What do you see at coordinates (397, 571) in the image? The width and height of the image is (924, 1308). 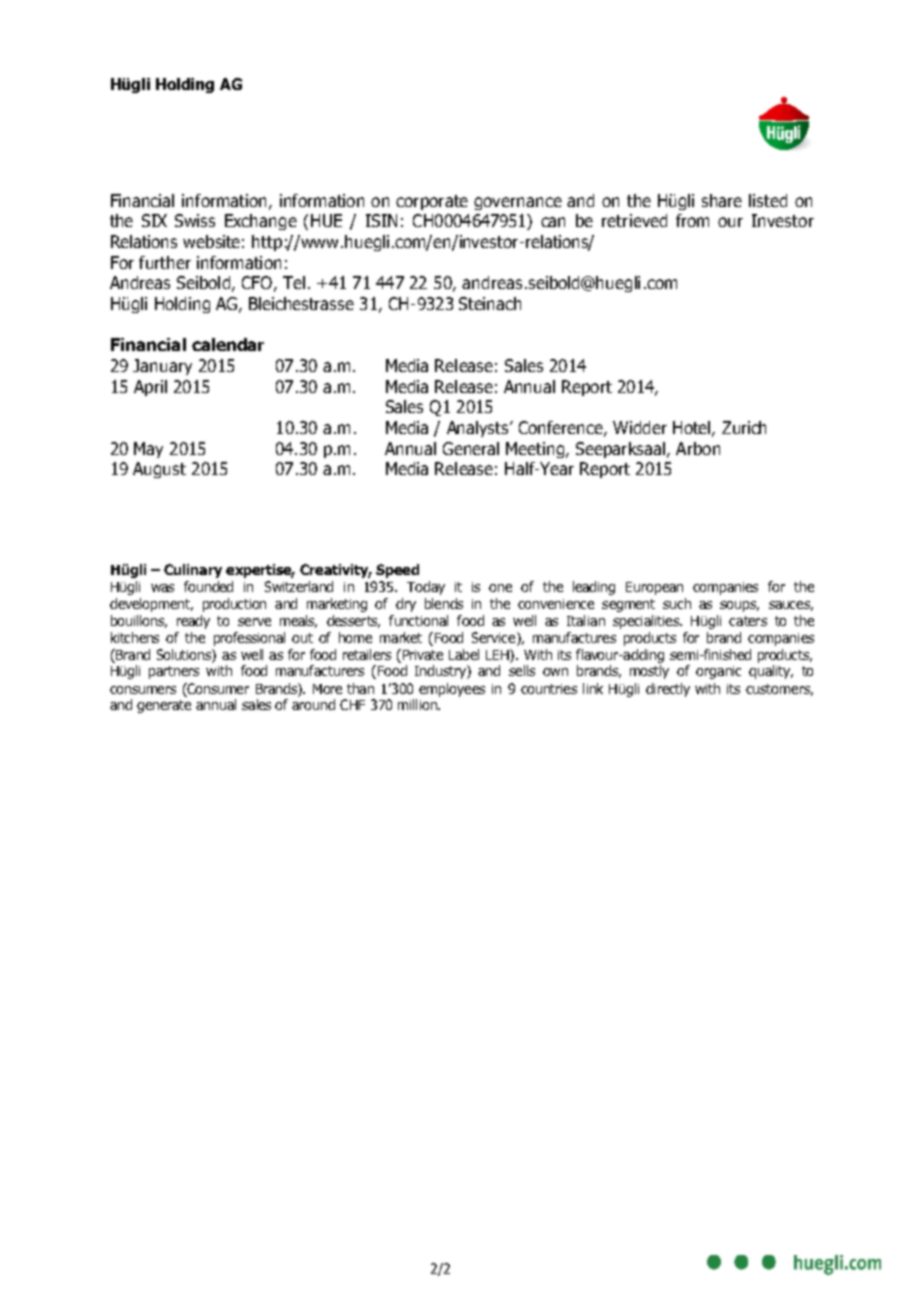 I see `Speed` at bounding box center [397, 571].
